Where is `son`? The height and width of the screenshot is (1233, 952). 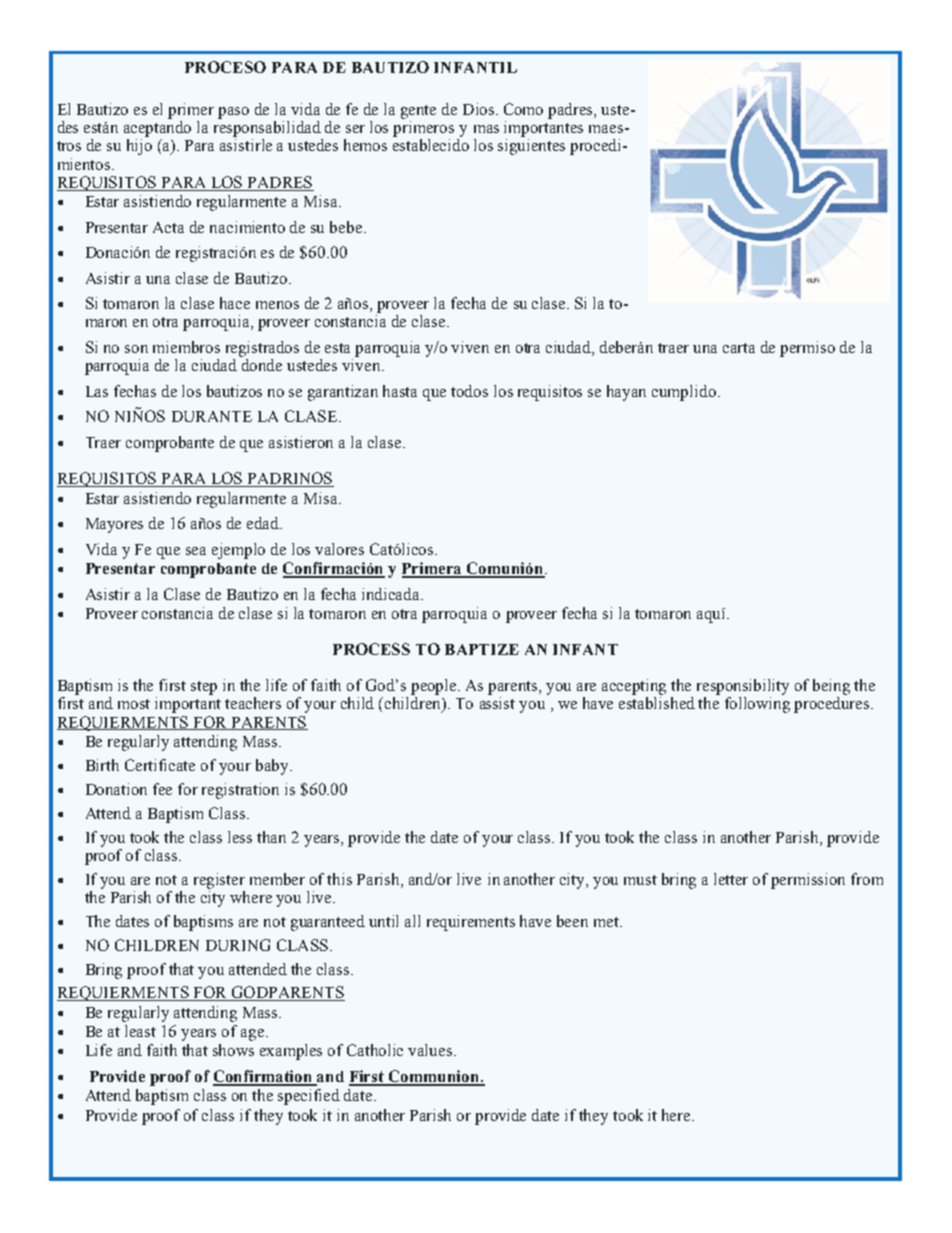
son is located at coordinates (136, 349).
